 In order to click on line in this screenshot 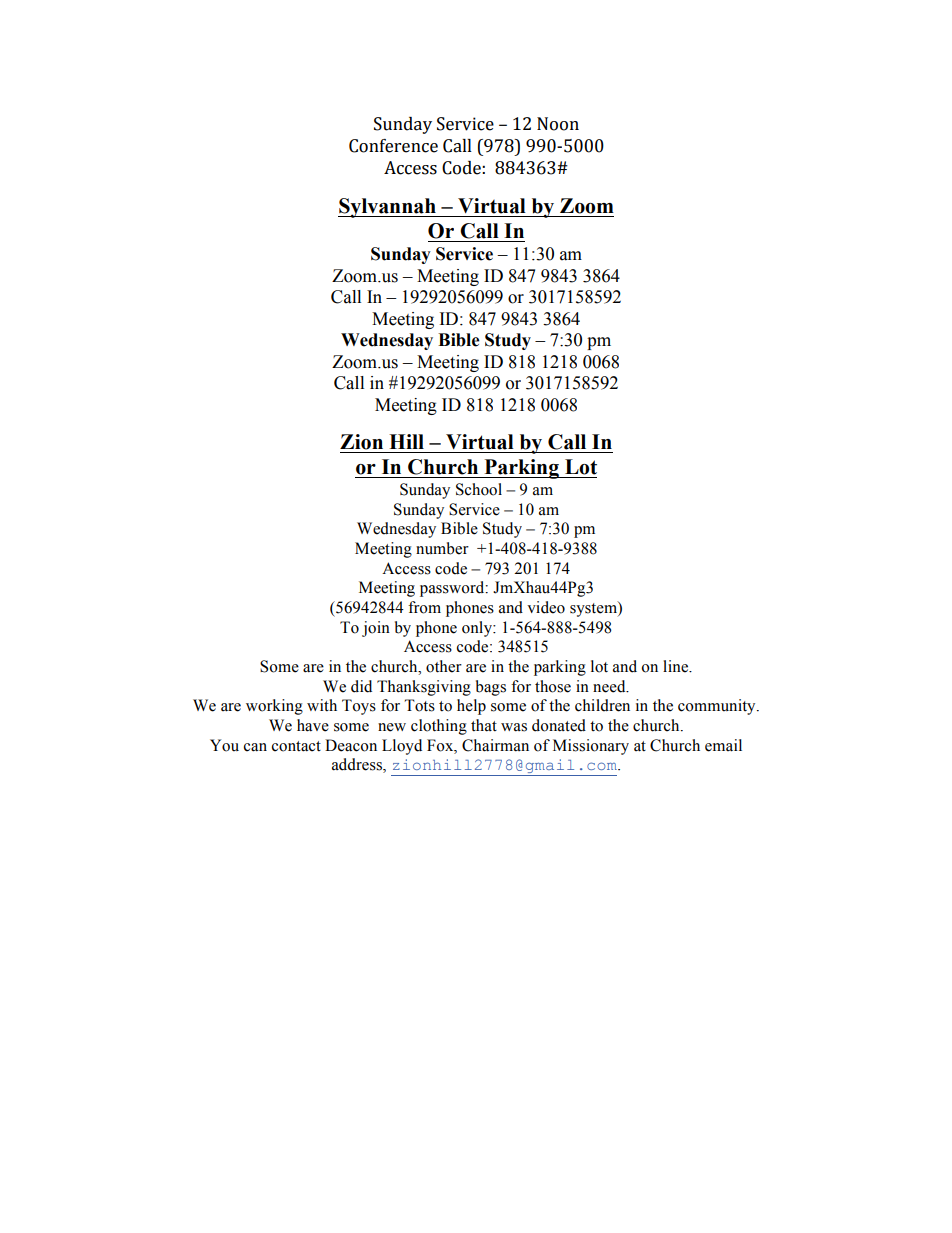, I will do `click(676, 666)`.
